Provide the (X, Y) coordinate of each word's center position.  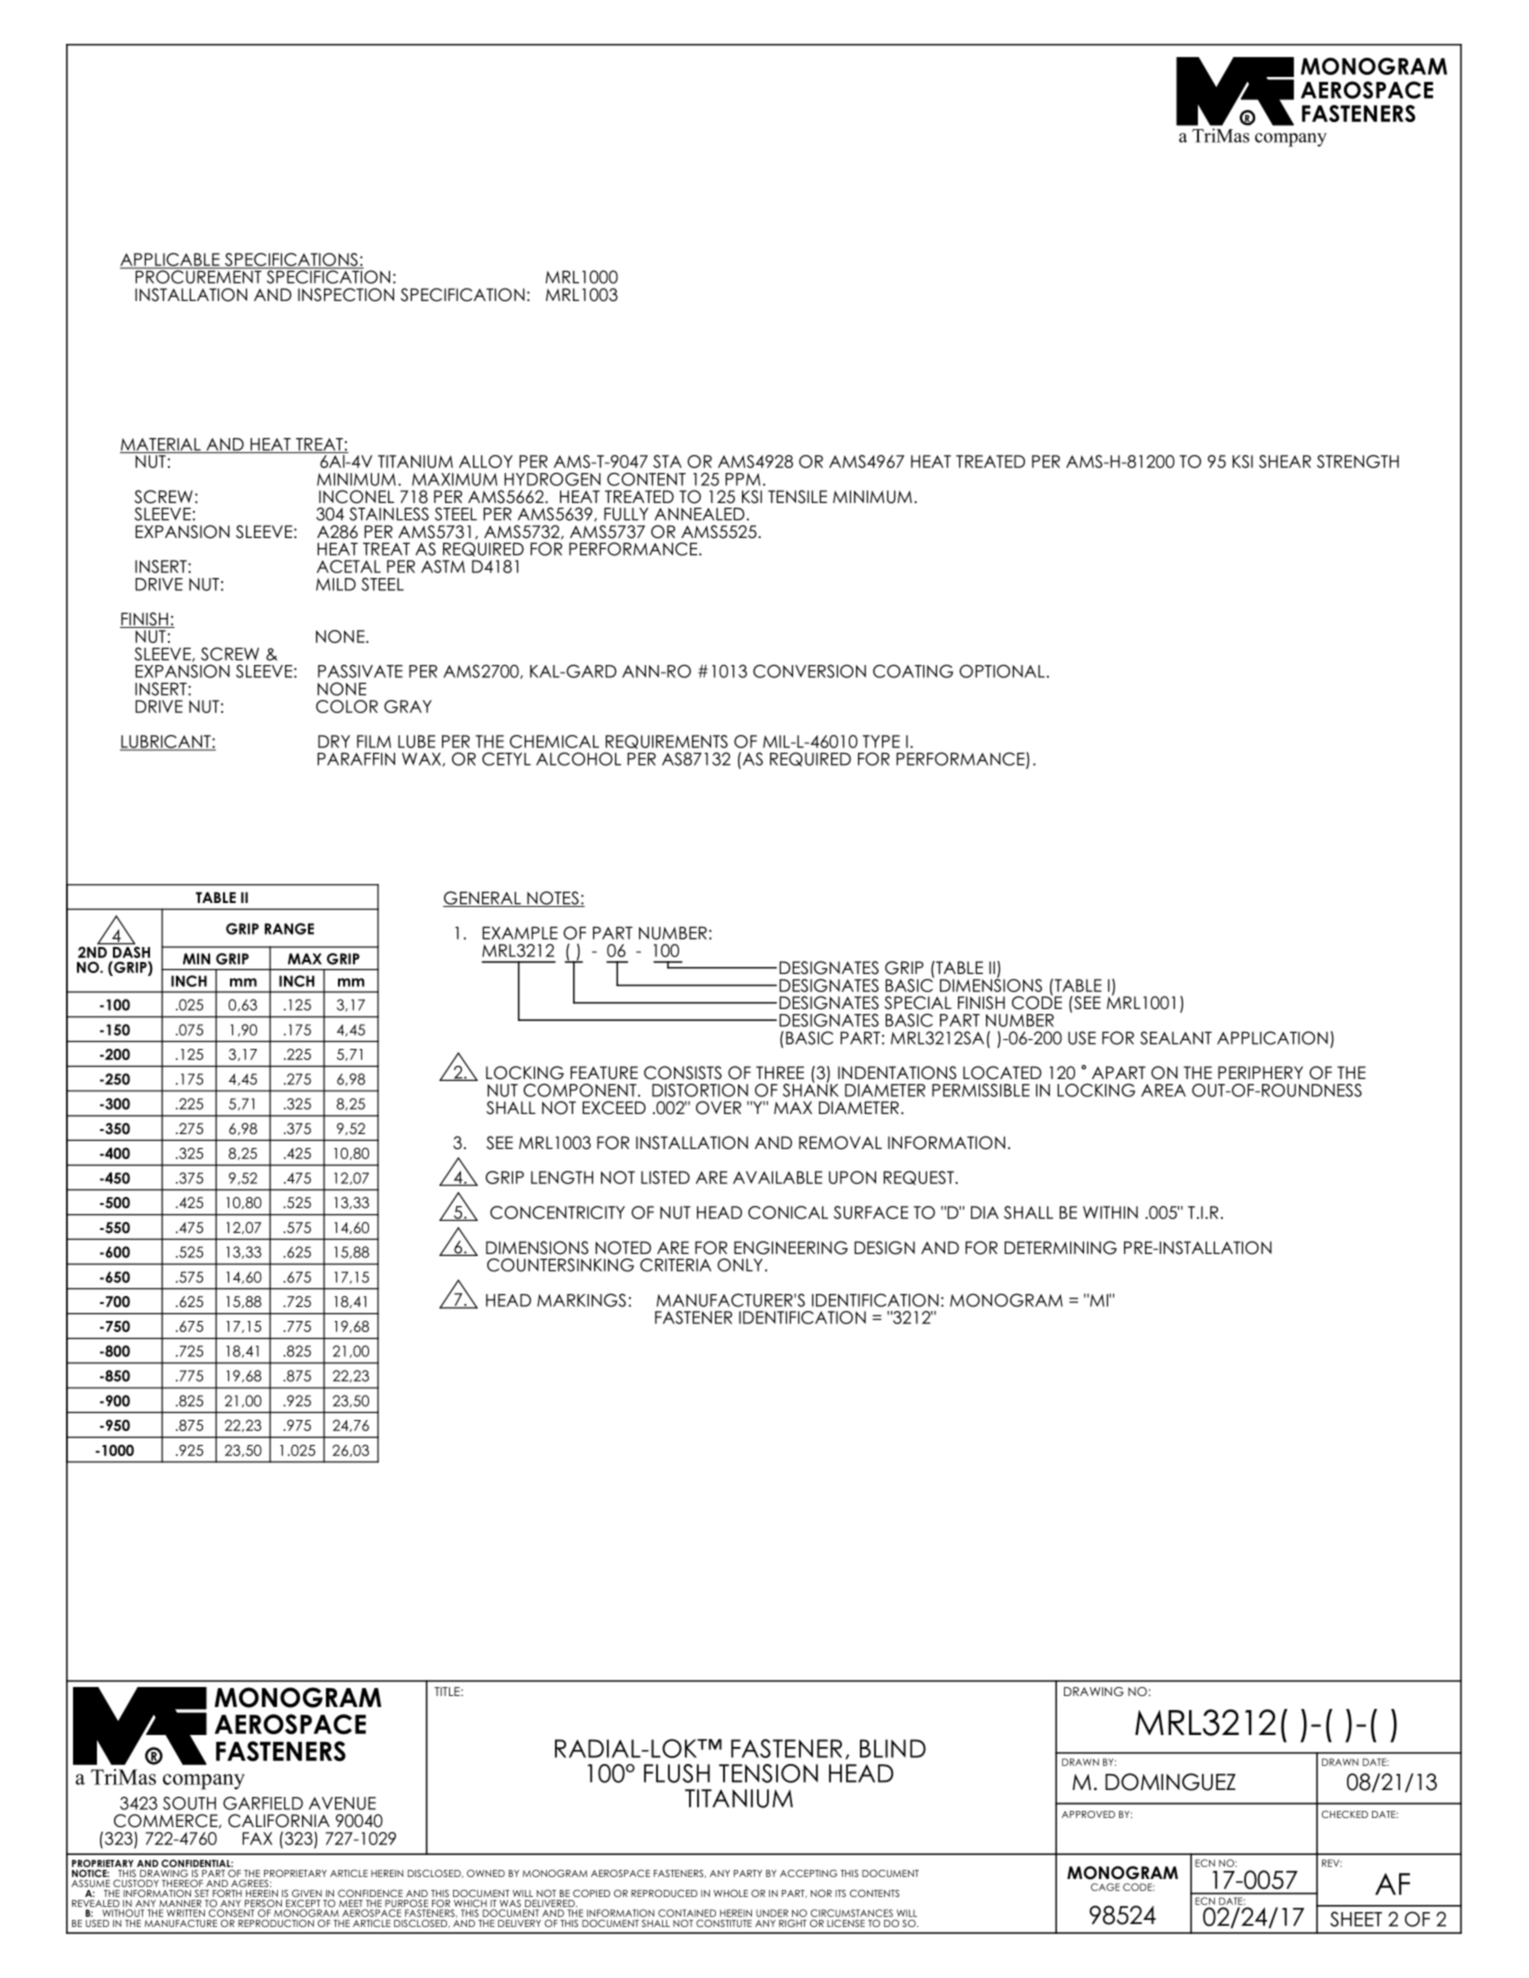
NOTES (553, 899)
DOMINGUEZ (1170, 1782)
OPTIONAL (1002, 671)
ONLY (740, 1265)
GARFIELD (263, 1803)
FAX (257, 1838)
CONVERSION (809, 671)
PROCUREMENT (198, 276)
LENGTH (562, 1177)
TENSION (768, 1773)
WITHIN (1110, 1212)
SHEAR (1285, 461)
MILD (336, 584)
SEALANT (1176, 1038)
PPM (742, 479)
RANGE (289, 929)
